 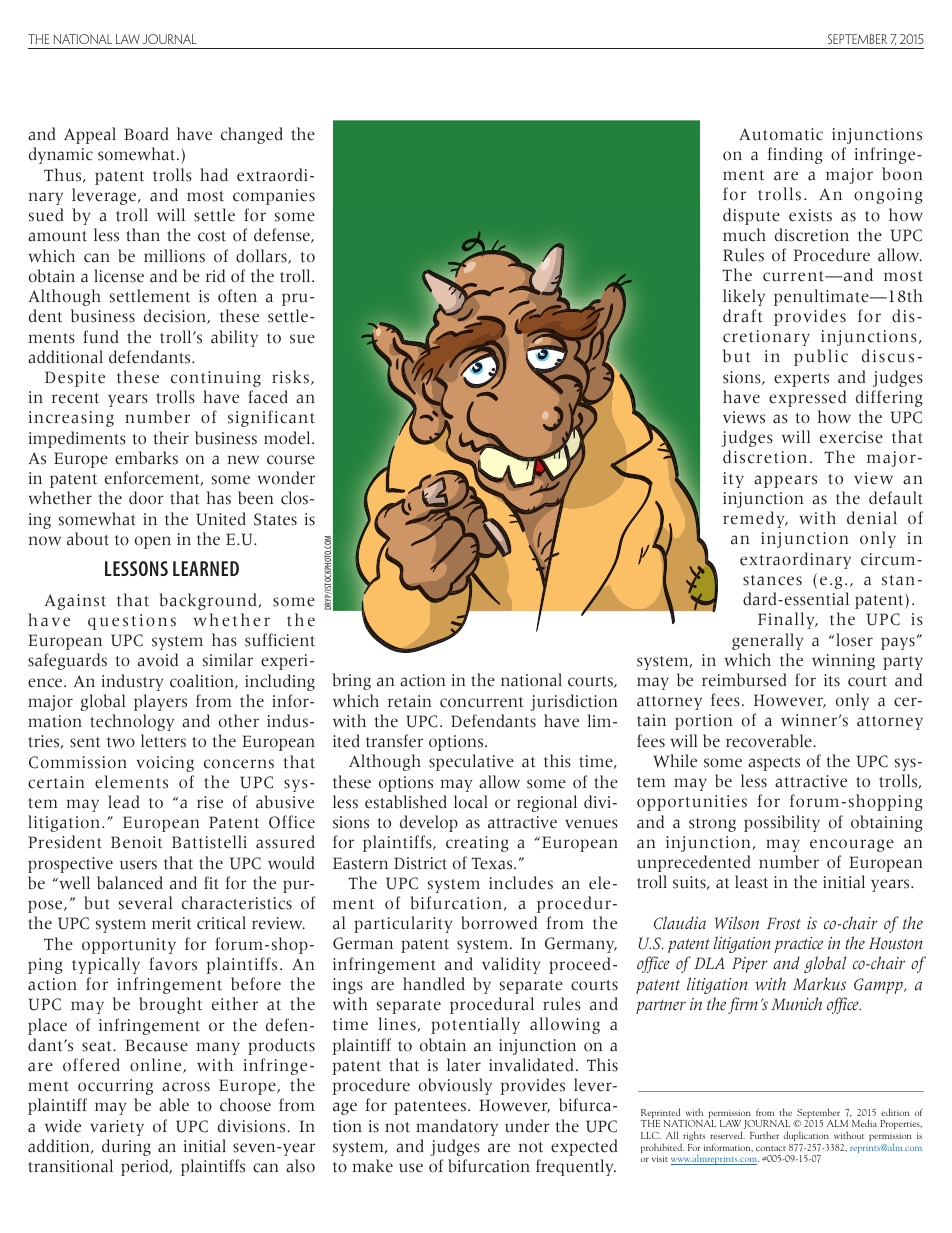 What do you see at coordinates (274, 197) in the screenshot?
I see `companies` at bounding box center [274, 197].
